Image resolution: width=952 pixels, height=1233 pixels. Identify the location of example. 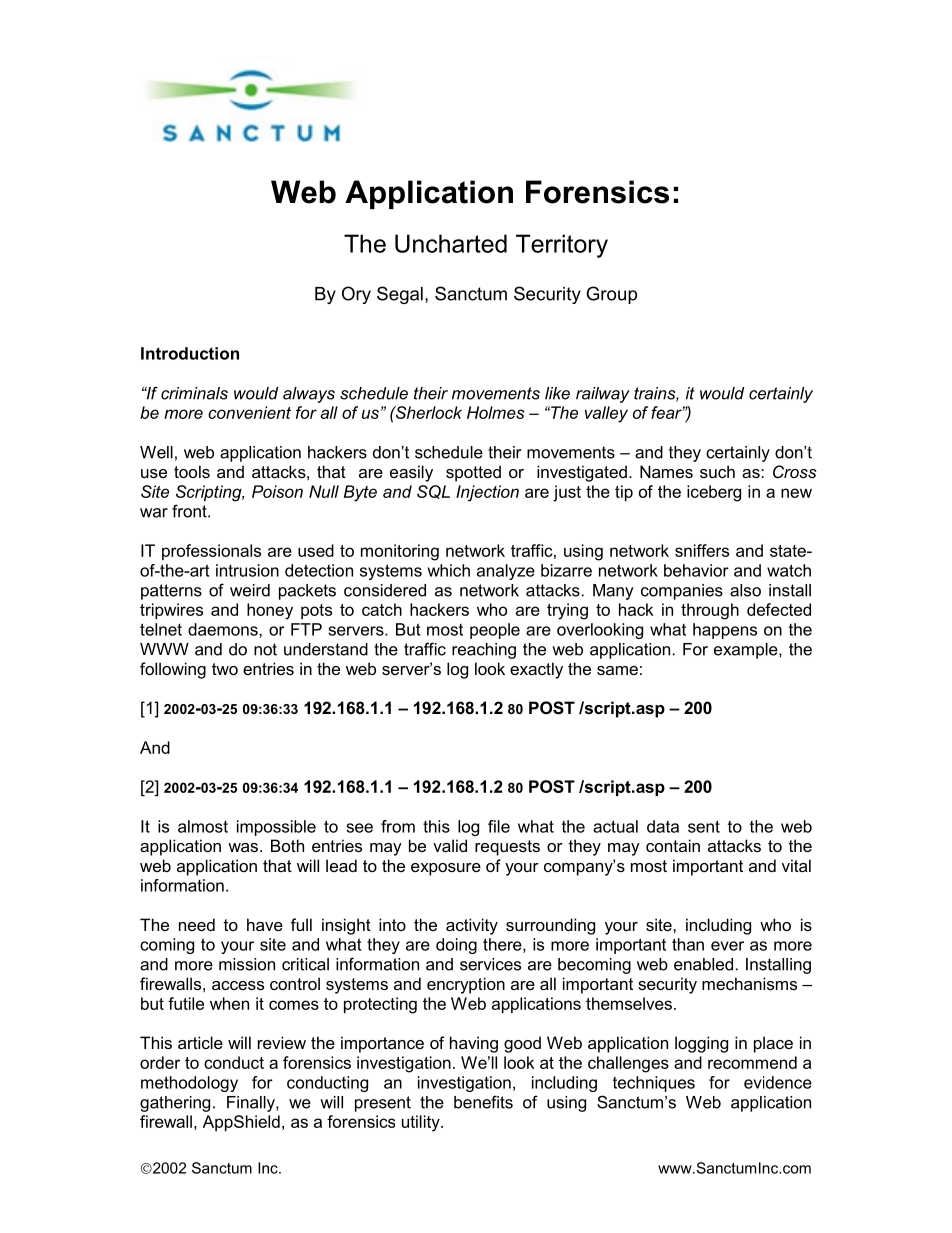
(747, 651).
